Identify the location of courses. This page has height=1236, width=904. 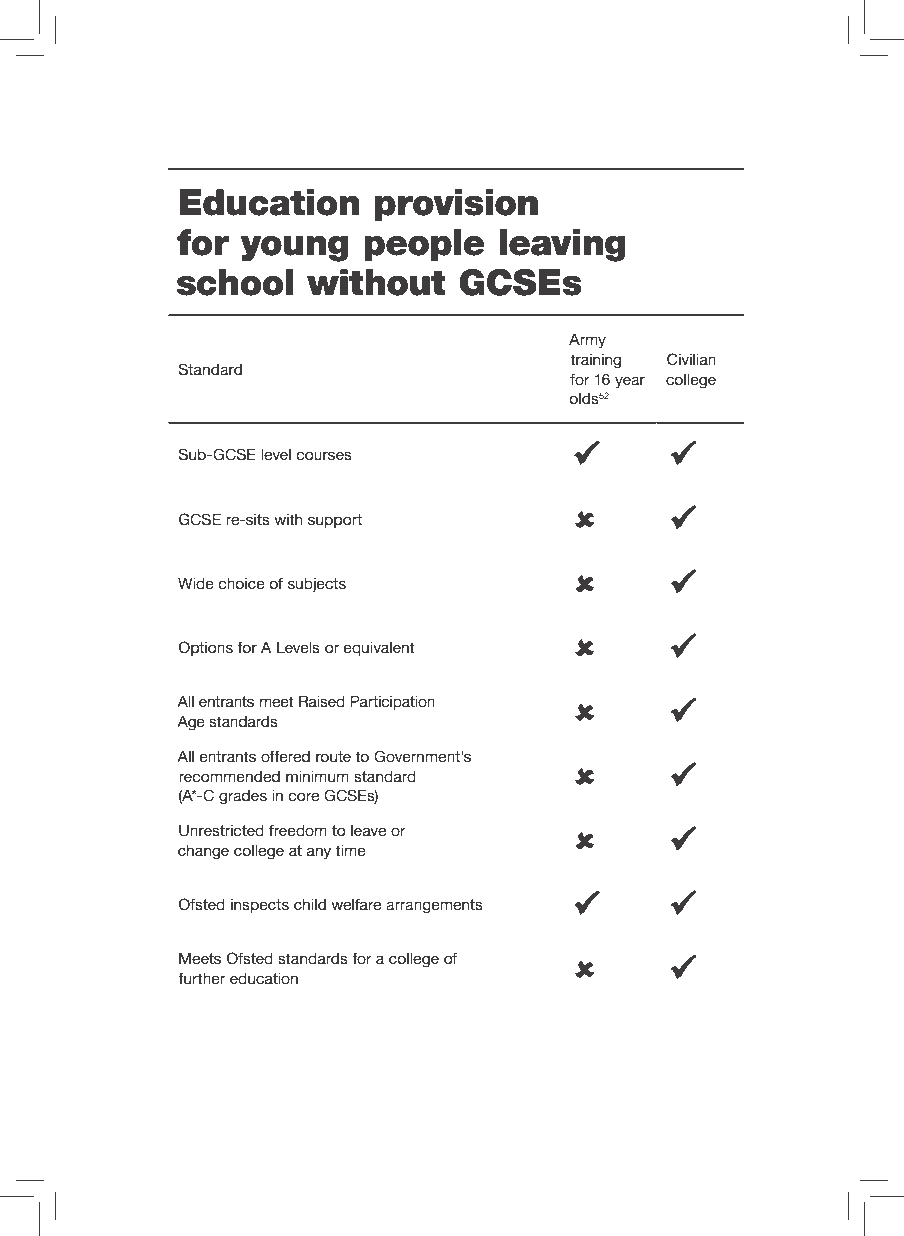
(324, 455).
